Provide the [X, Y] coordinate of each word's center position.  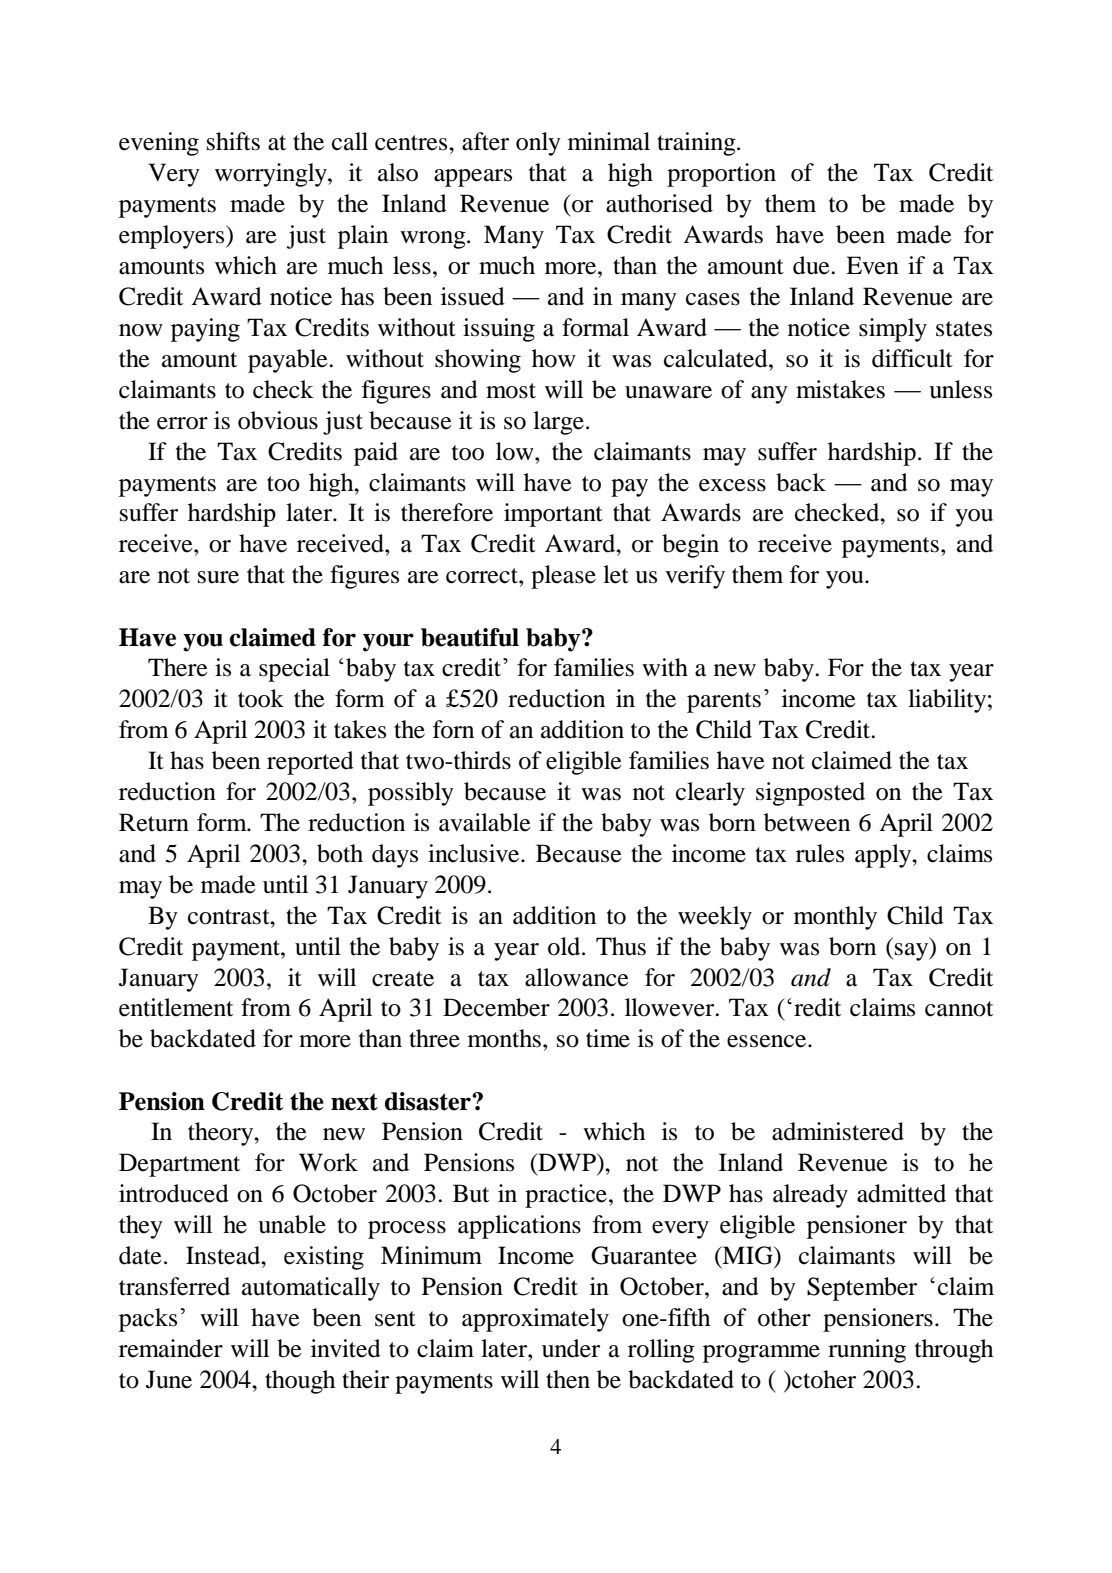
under [571, 1348]
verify [695, 577]
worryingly [272, 175]
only [538, 144]
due [812, 265]
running [867, 1351]
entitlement [176, 1007]
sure [218, 577]
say [913, 952]
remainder [171, 1348]
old [565, 946]
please [563, 577]
